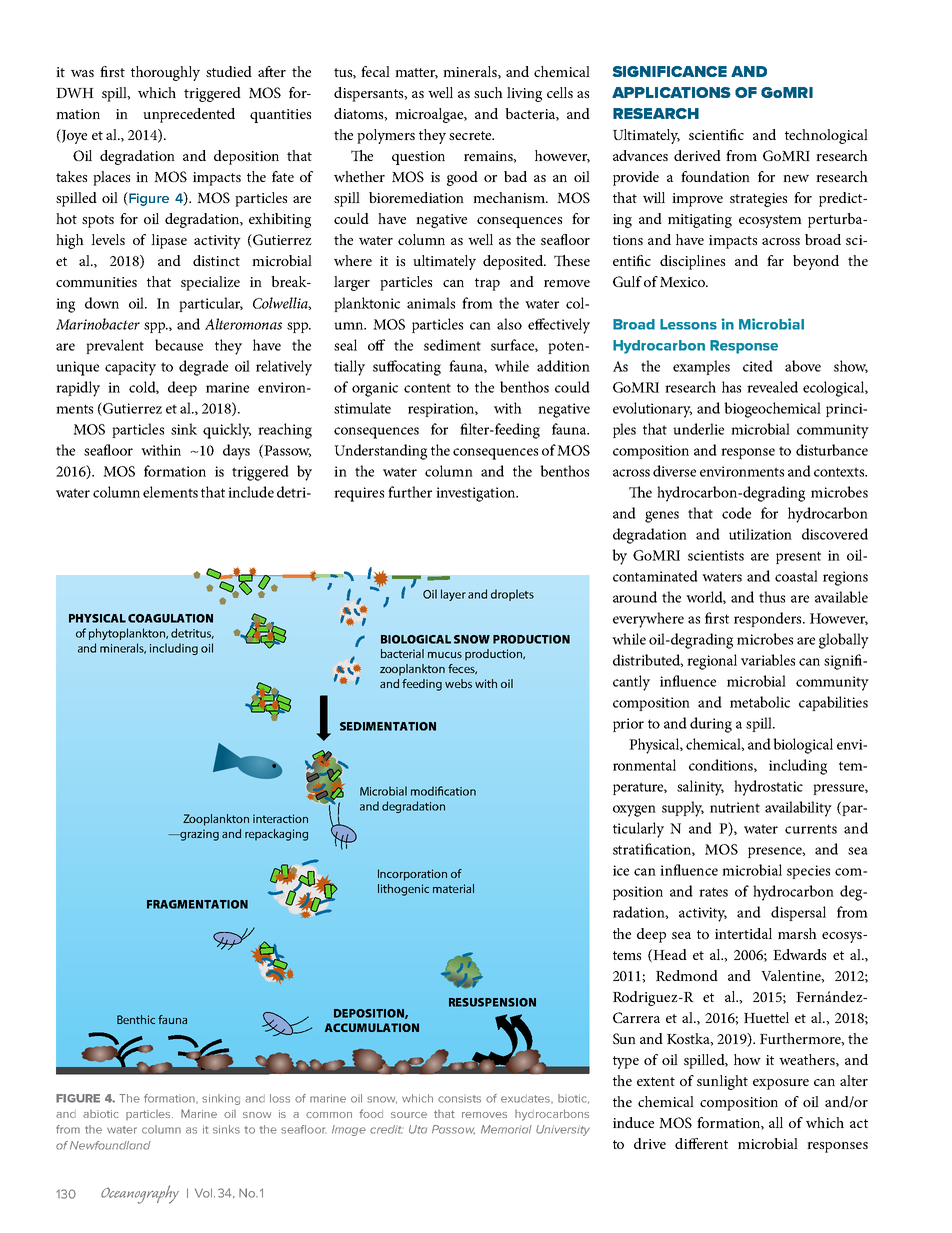 The height and width of the screenshot is (1233, 952). Describe the element at coordinates (140, 1194) in the screenshot. I see `Oceanography` at that location.
